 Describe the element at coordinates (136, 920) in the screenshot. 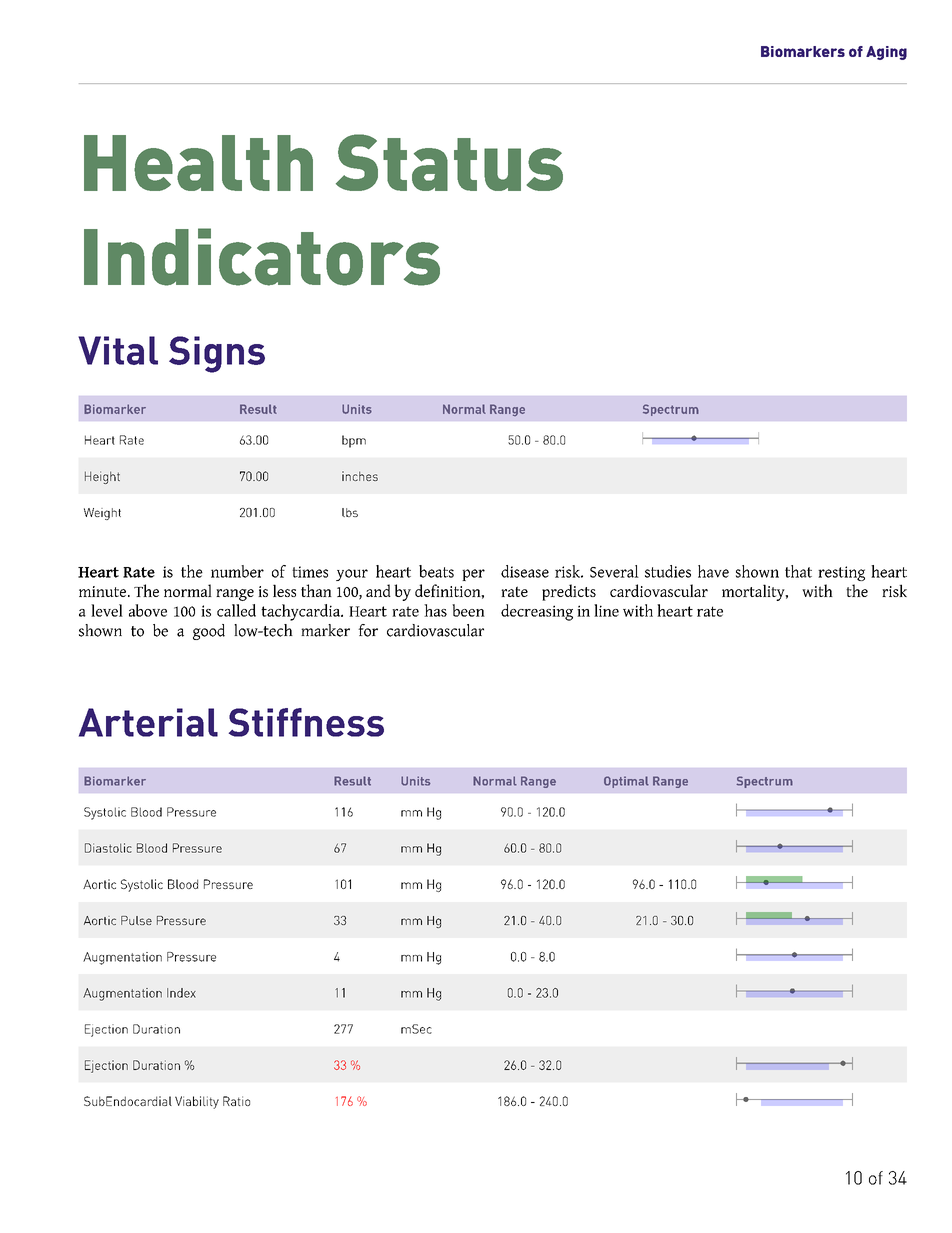

I see `Pulse` at that location.
